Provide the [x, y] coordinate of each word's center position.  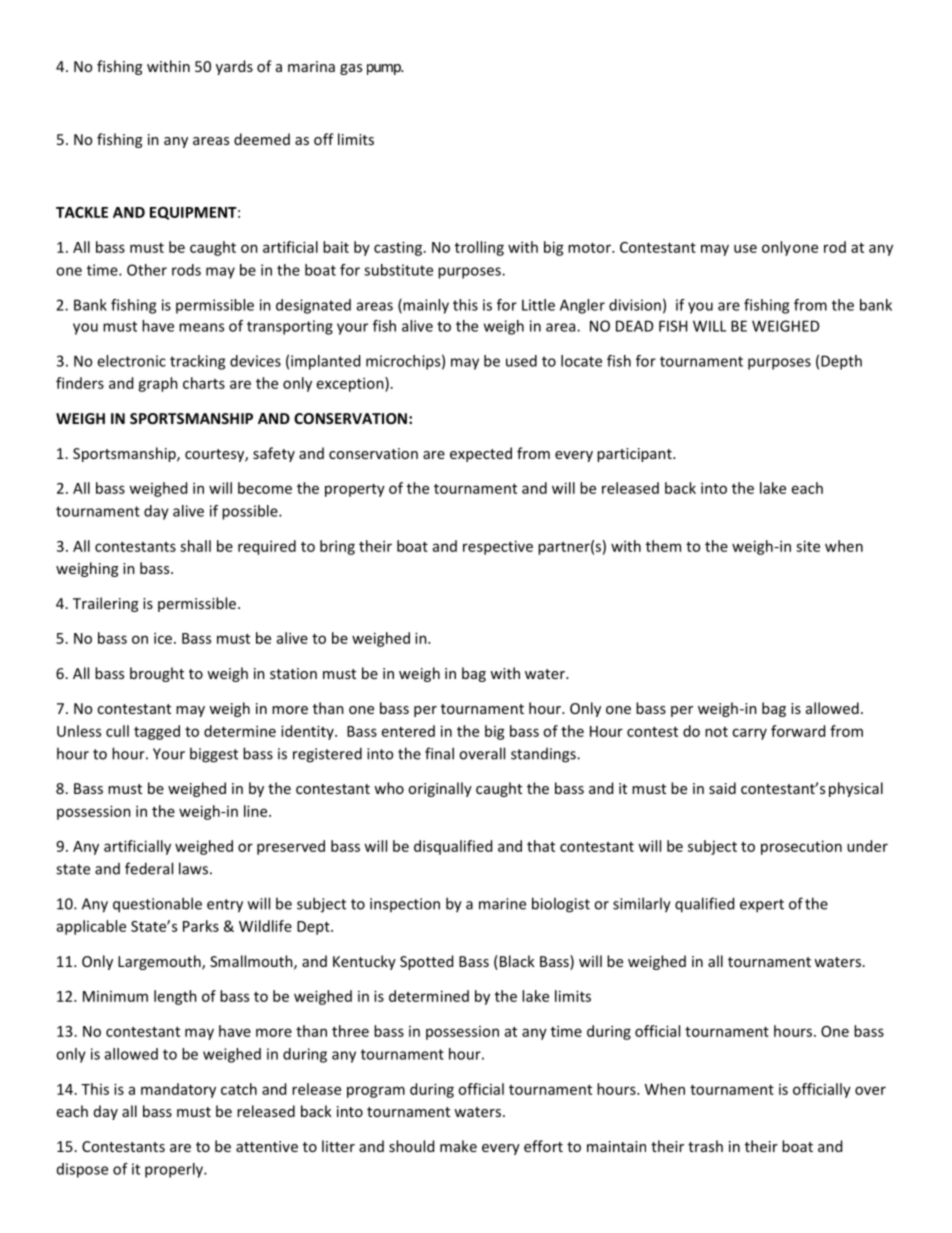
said [722, 788]
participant [635, 455]
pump [385, 69]
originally [440, 789]
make [458, 1146]
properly [175, 1170]
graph [158, 384]
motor [590, 248]
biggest [214, 755]
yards [234, 67]
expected [481, 454]
